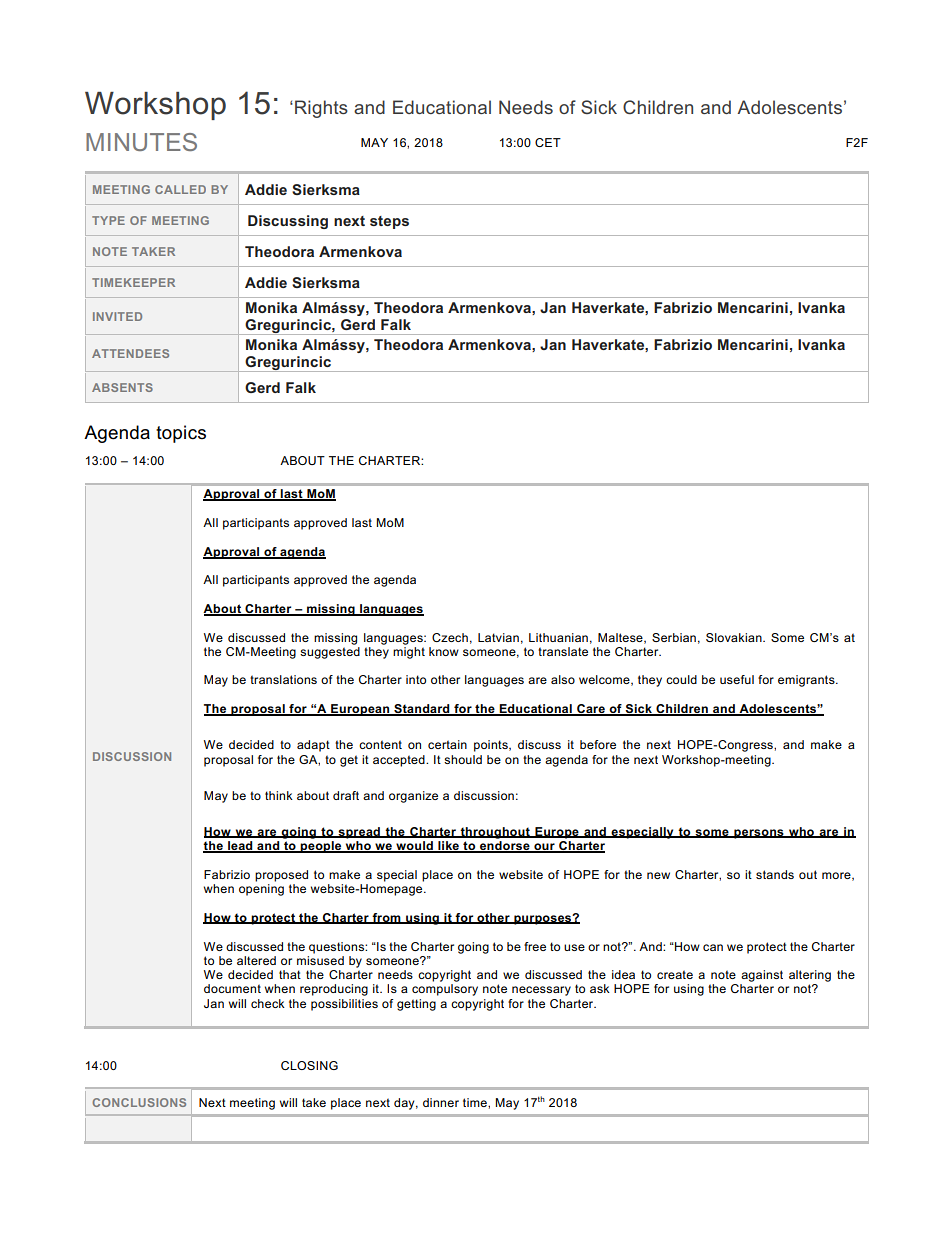 The height and width of the document is (1233, 952). I want to click on dinner, so click(441, 1102).
